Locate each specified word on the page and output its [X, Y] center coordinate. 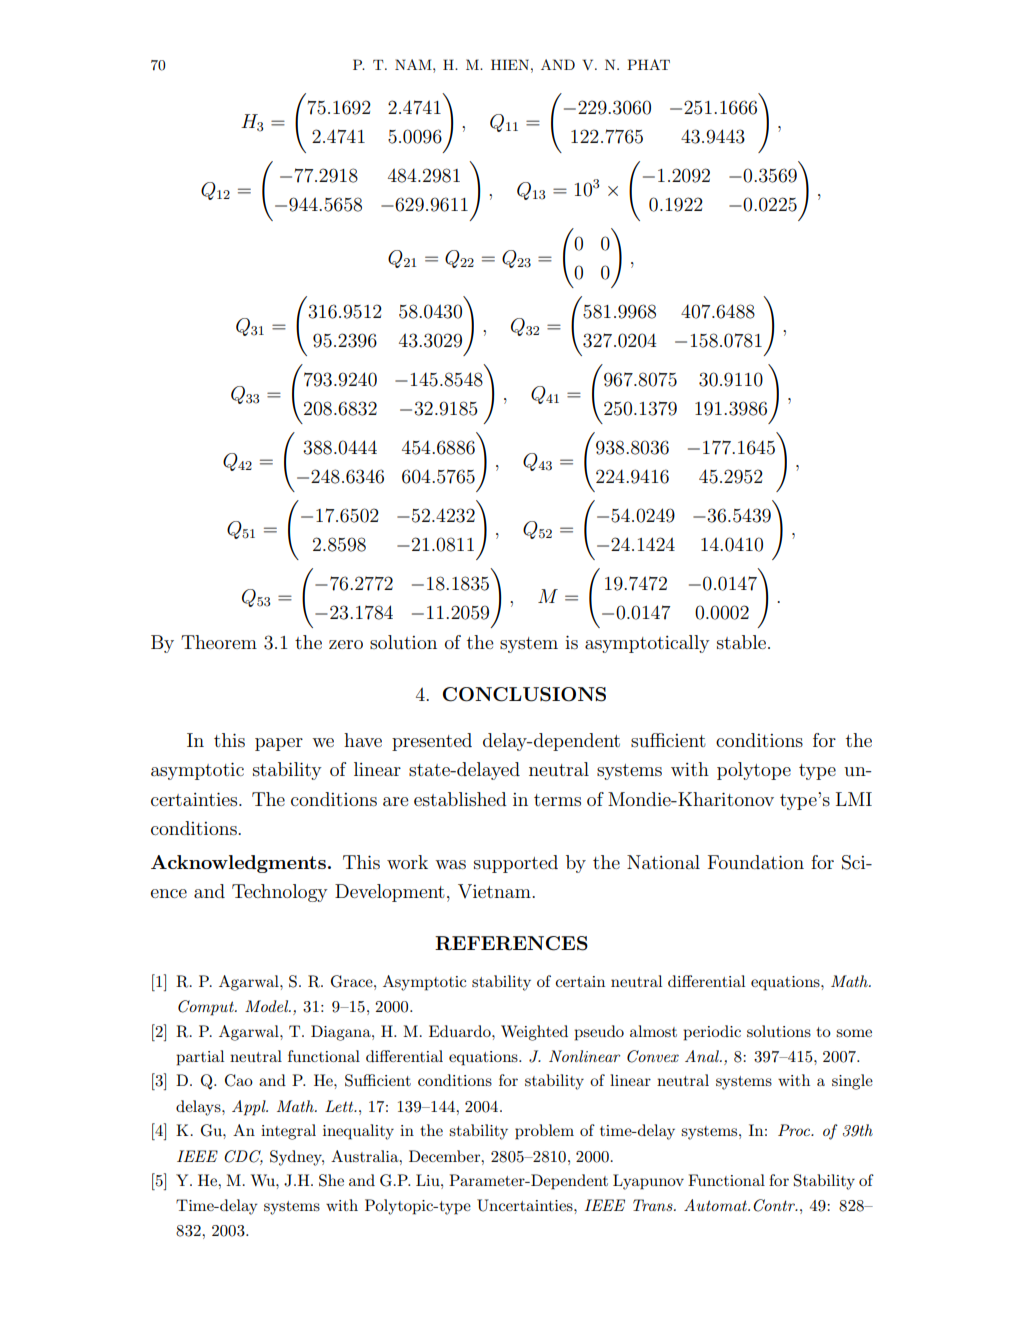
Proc [795, 1130]
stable [741, 642]
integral [288, 1132]
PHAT [648, 64]
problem [544, 1132]
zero [346, 644]
